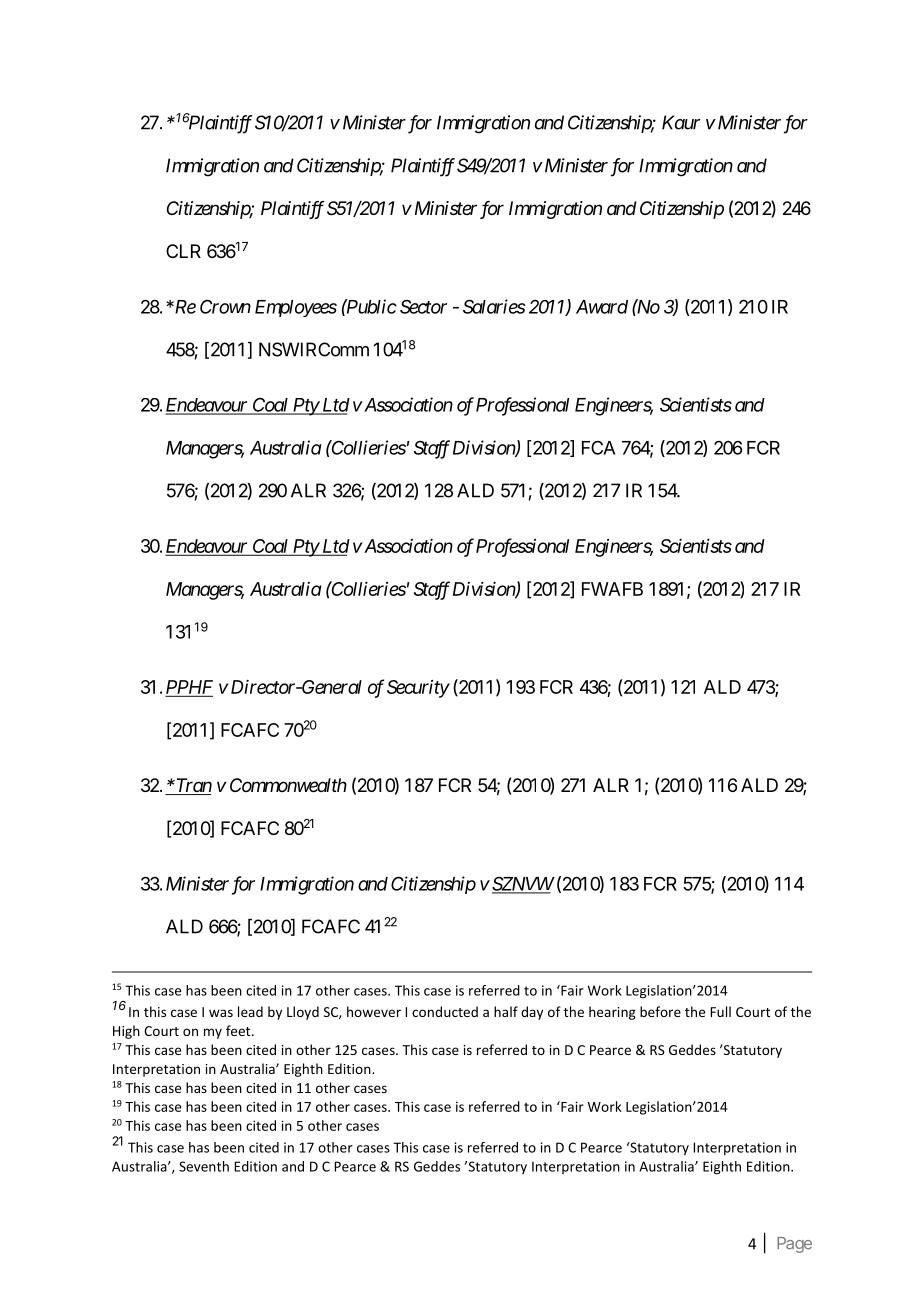 This screenshot has width=924, height=1309. Describe the element at coordinates (445, 1011) in the screenshot. I see `conducted` at that location.
